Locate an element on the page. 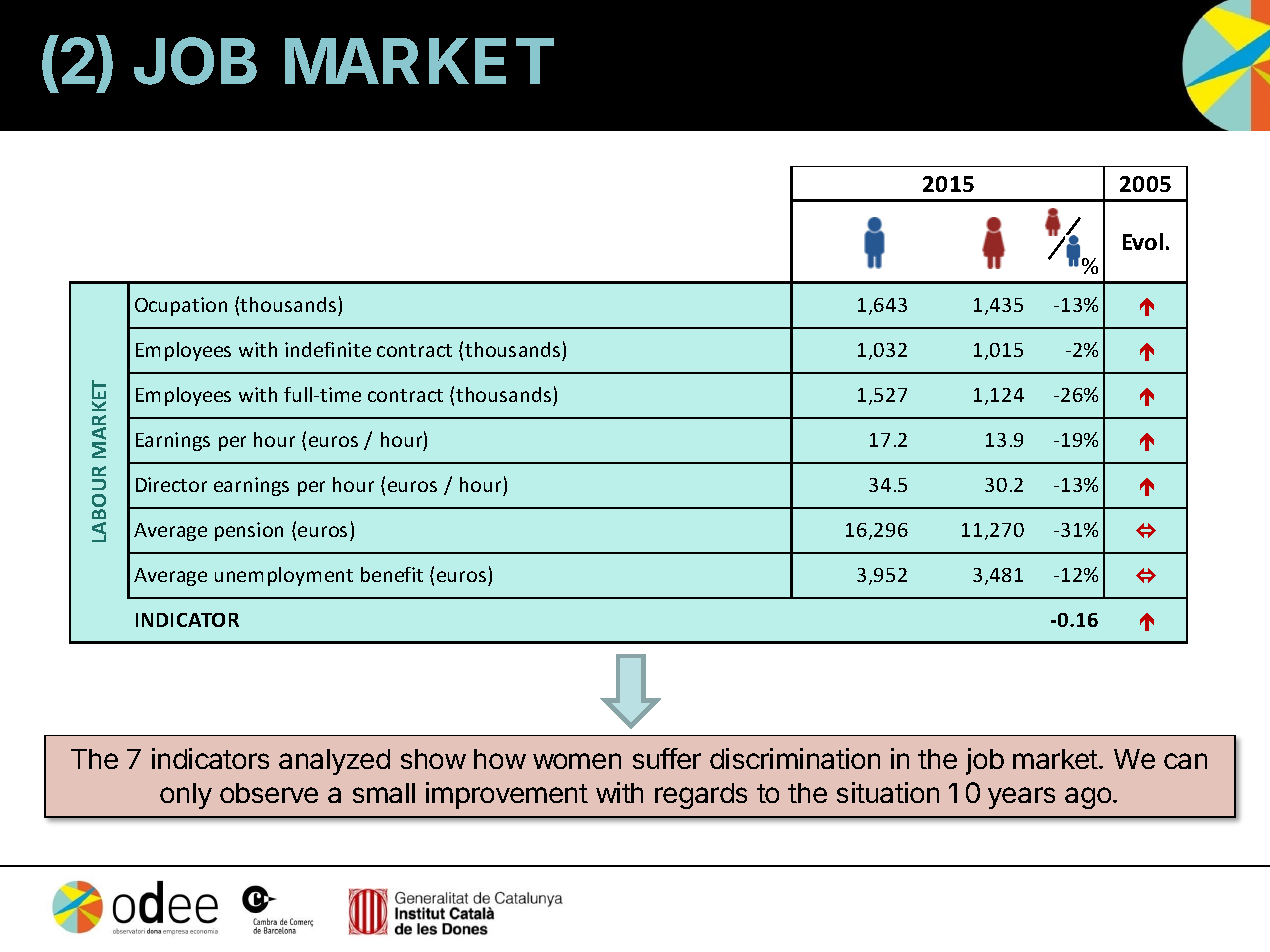  regards is located at coordinates (701, 796).
